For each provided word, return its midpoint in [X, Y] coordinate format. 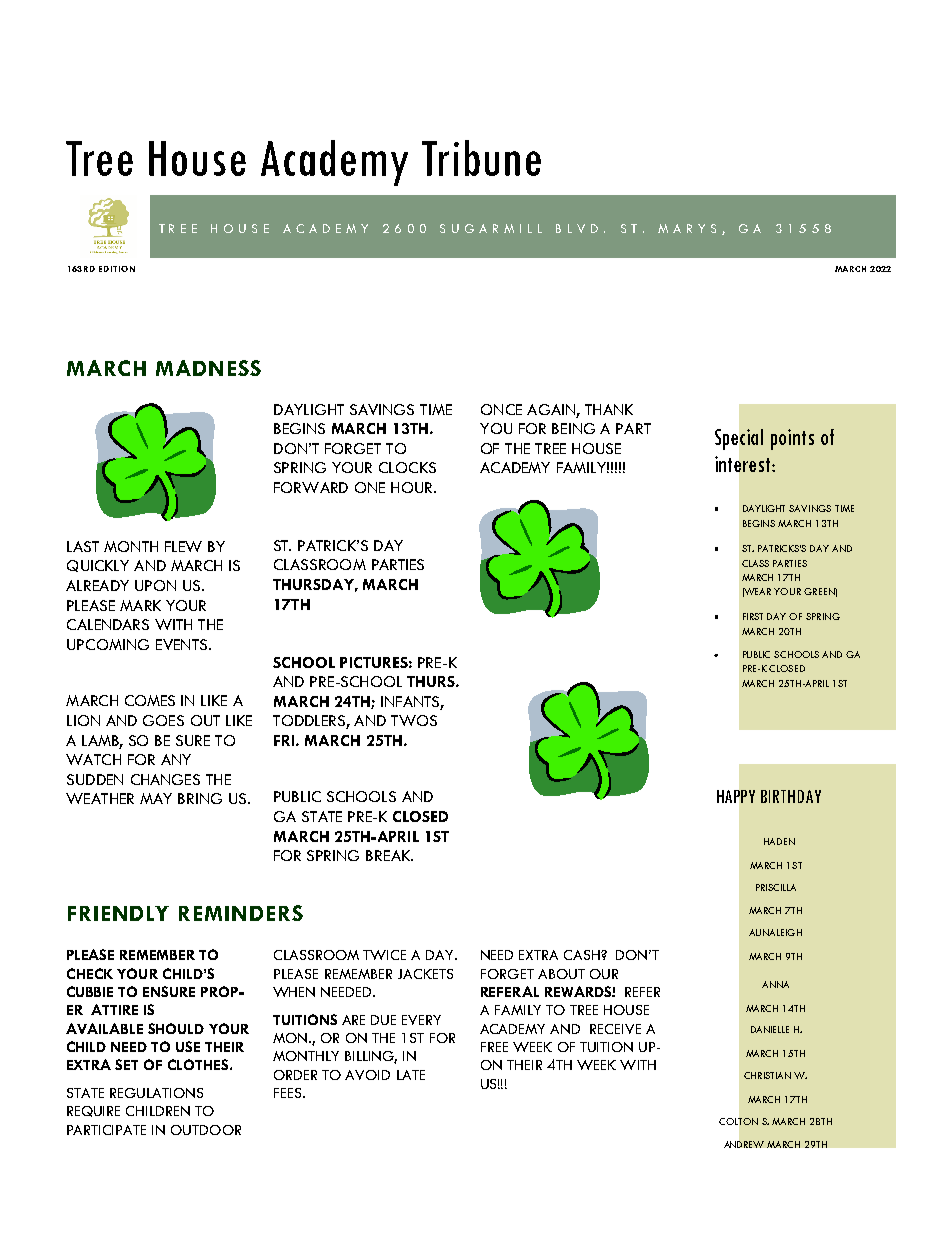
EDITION [117, 269]
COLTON [738, 1121]
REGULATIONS [156, 1093]
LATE [411, 1075]
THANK [609, 409]
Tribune [481, 158]
